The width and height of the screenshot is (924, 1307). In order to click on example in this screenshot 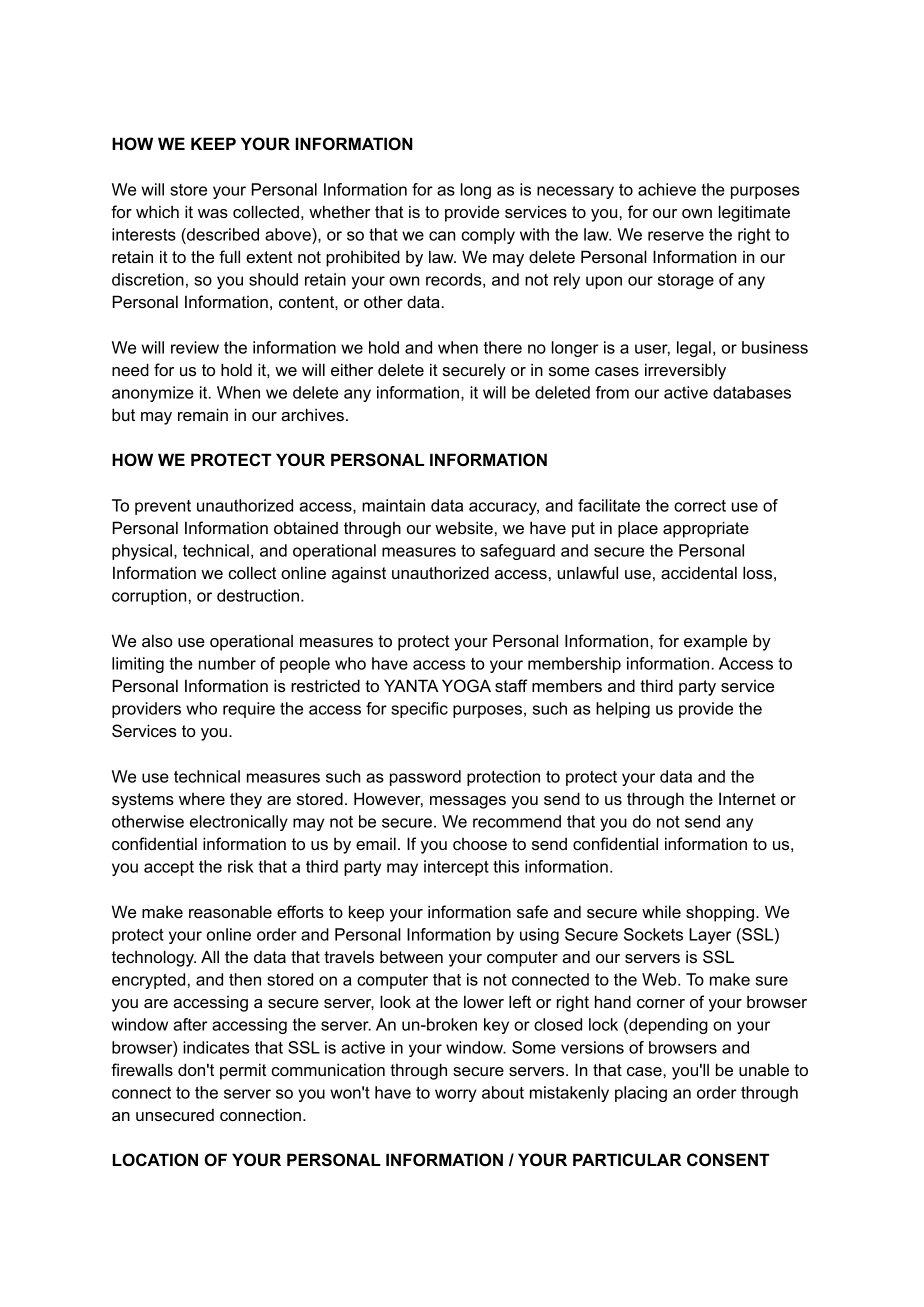, I will do `click(715, 642)`.
